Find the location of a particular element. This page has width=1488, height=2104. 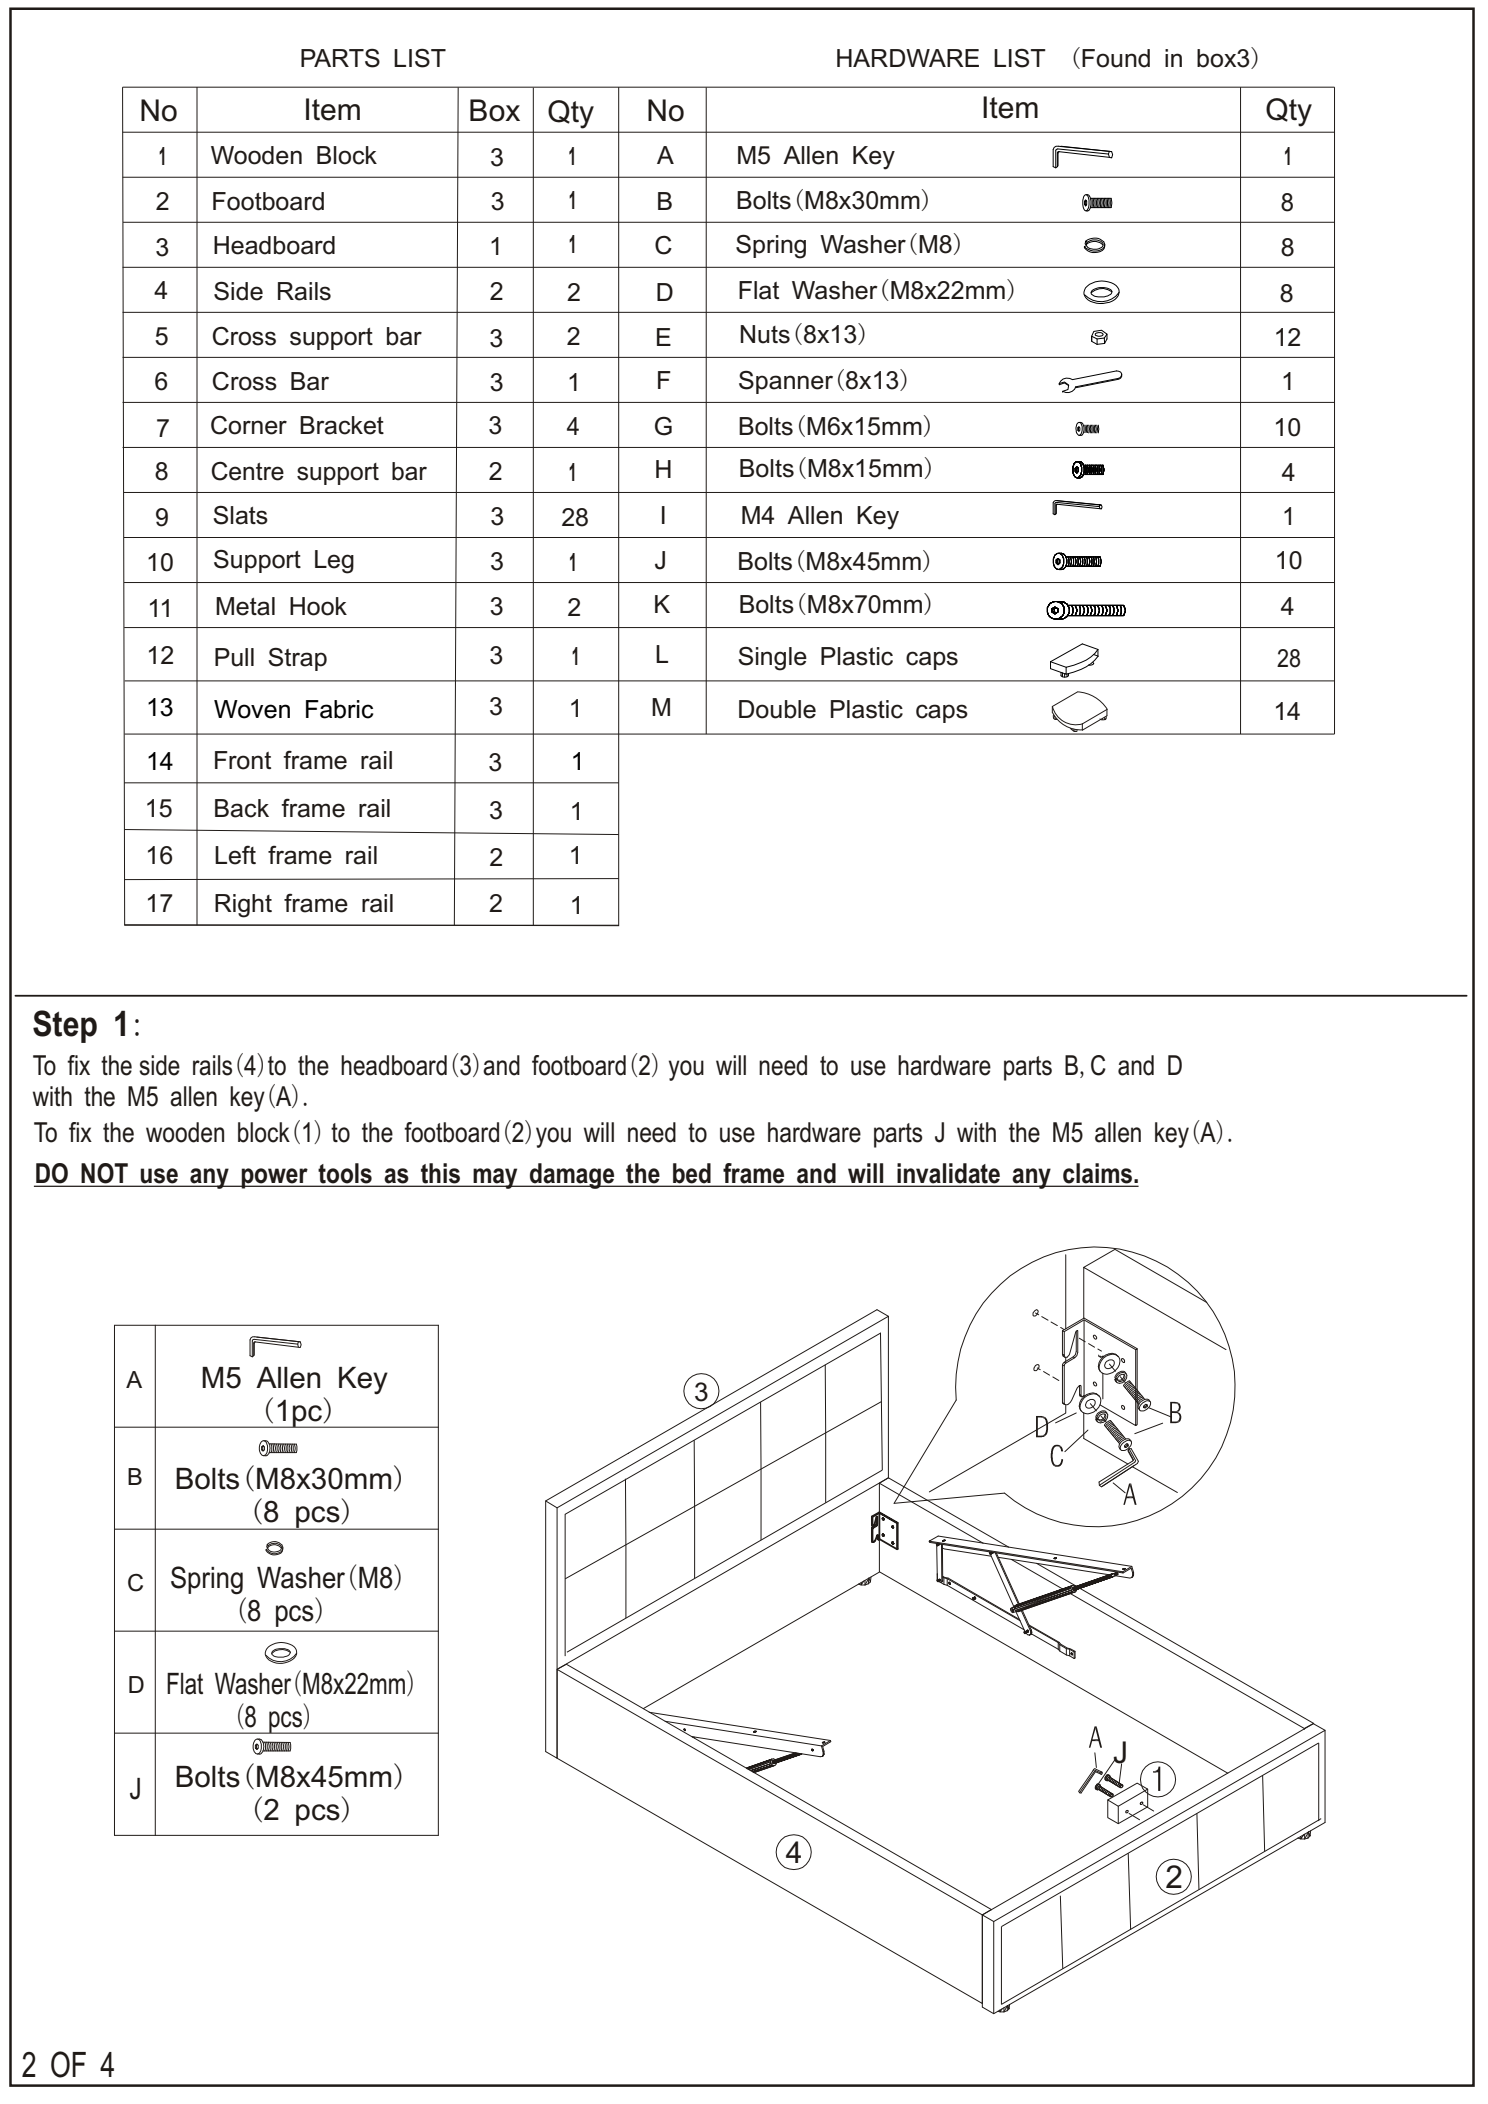

Single is located at coordinates (772, 659).
